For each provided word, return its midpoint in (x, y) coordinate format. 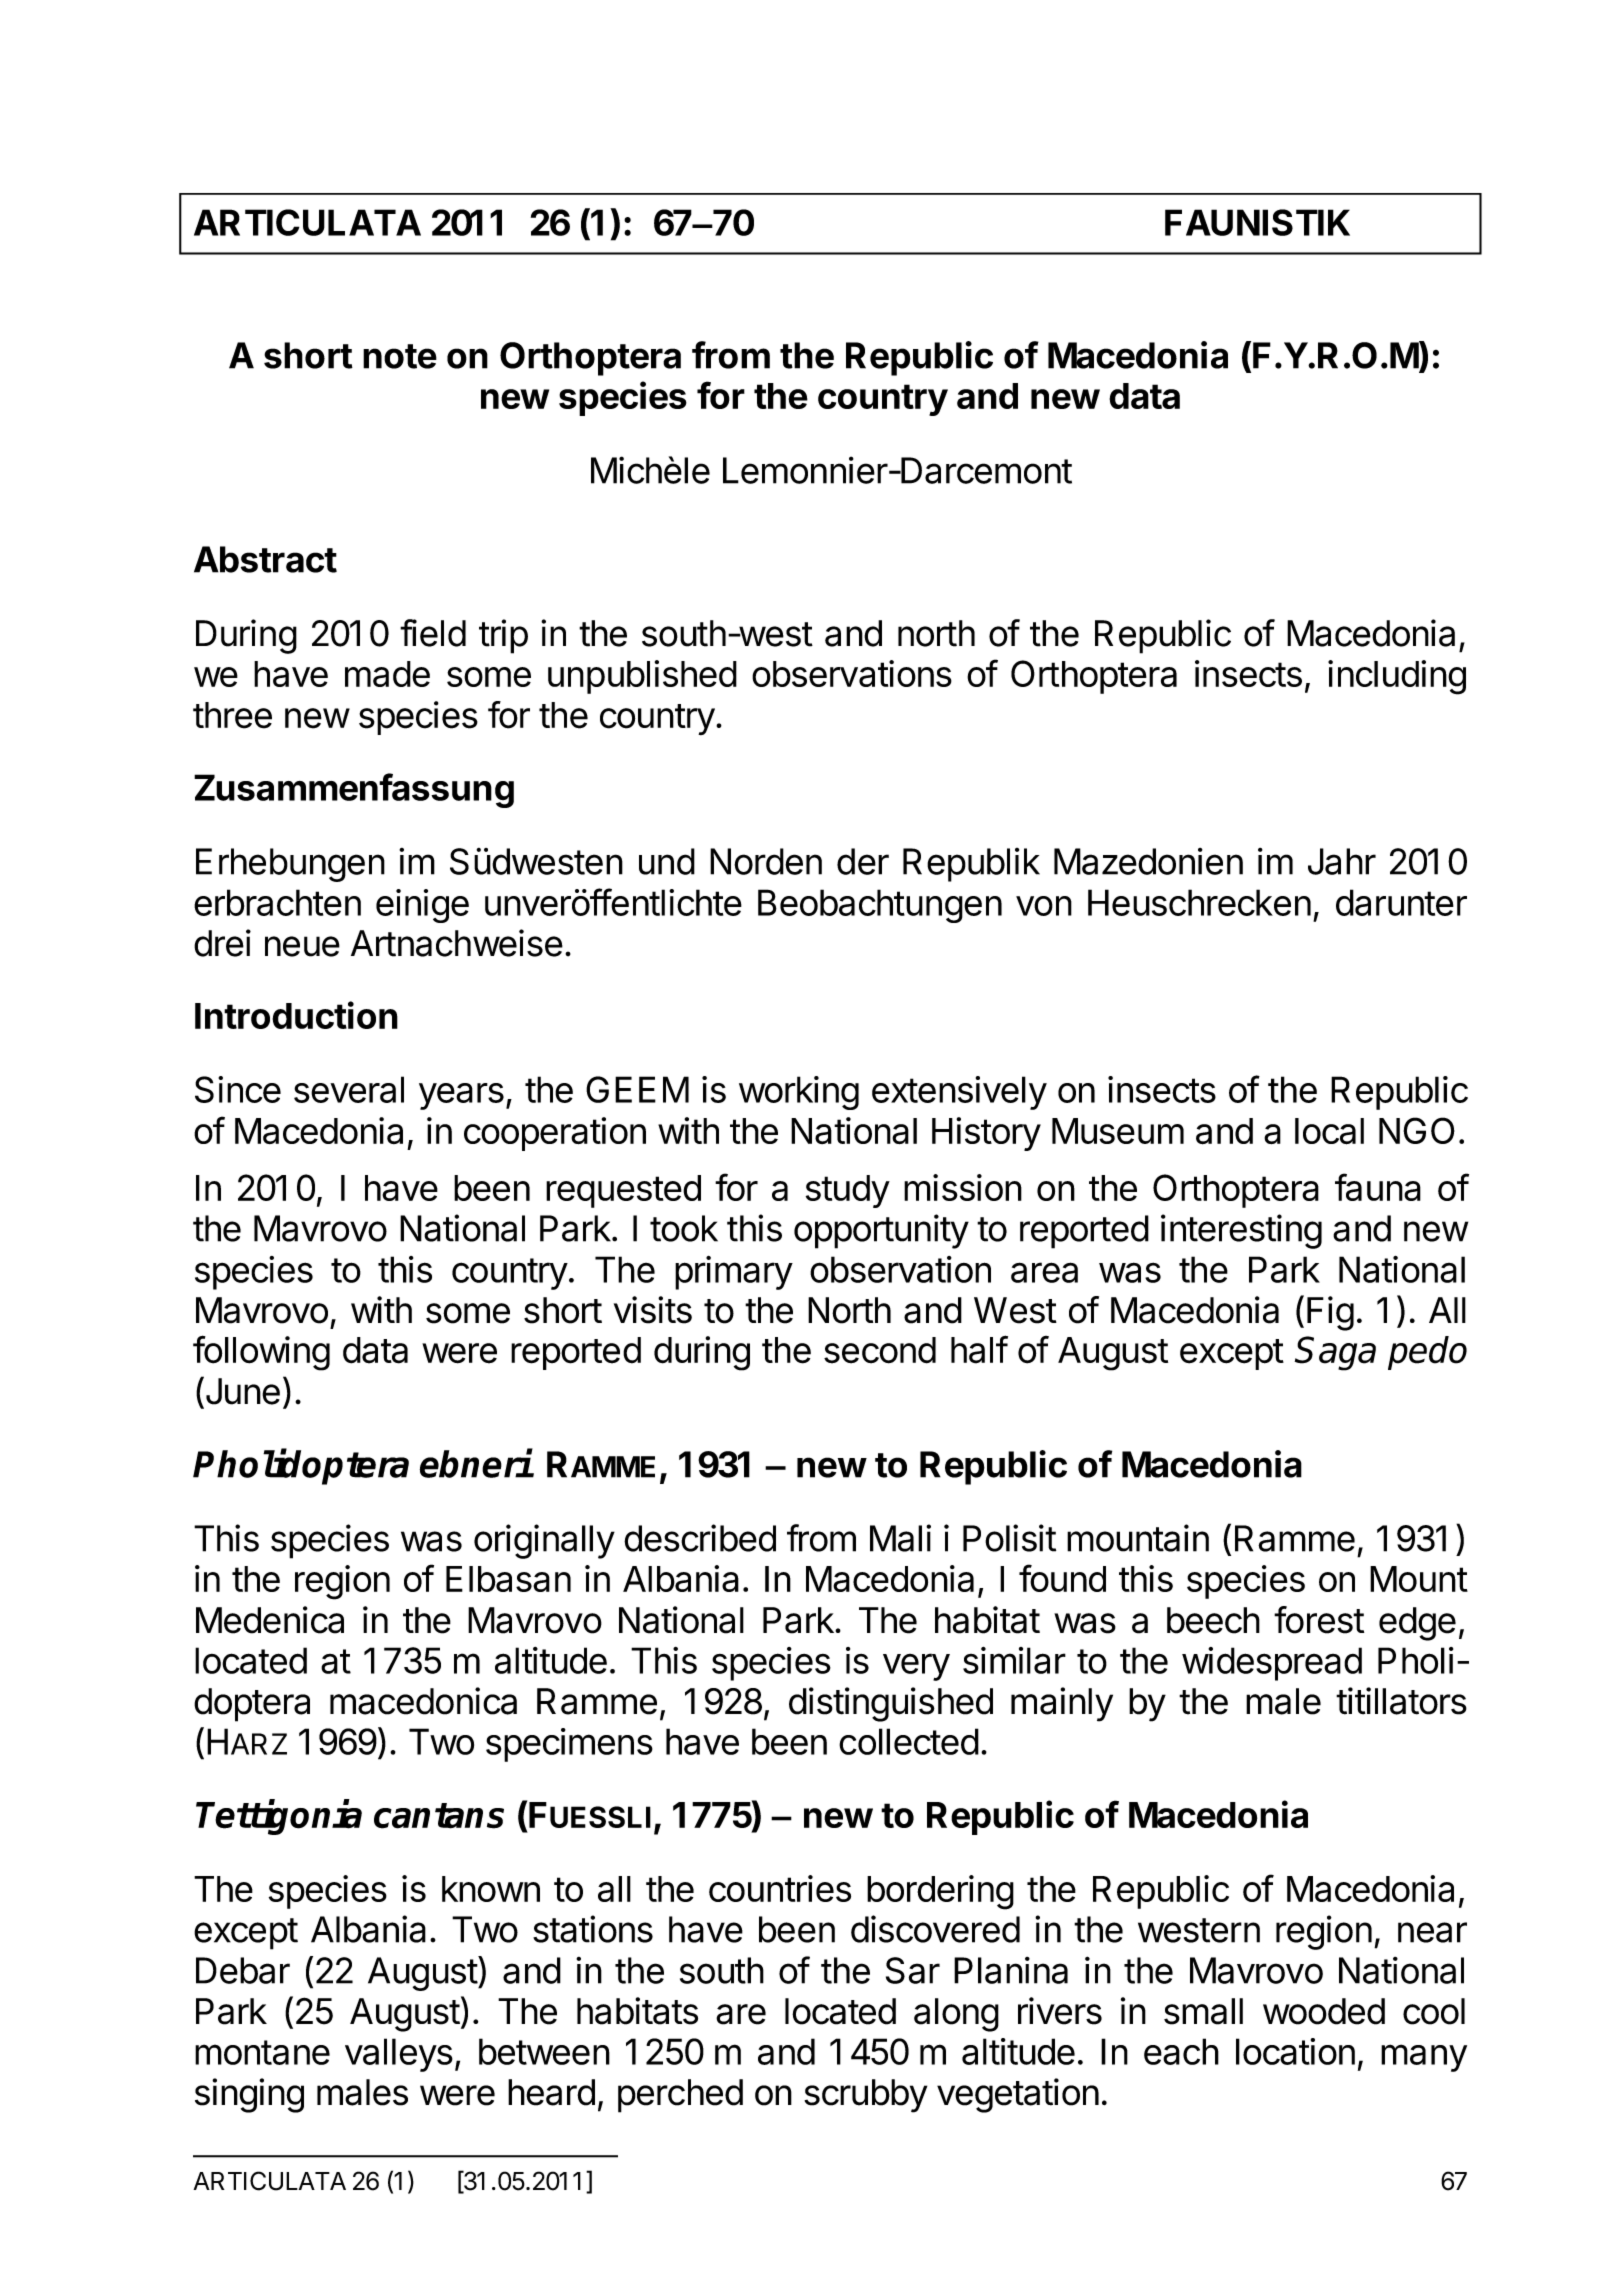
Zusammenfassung (354, 790)
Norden (766, 861)
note (400, 356)
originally (544, 1541)
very (916, 1667)
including (1397, 677)
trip (503, 636)
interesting (1241, 1231)
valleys (399, 2055)
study (848, 1191)
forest (1319, 1620)
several (349, 1089)
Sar (913, 1970)
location (1295, 2051)
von (1044, 906)
